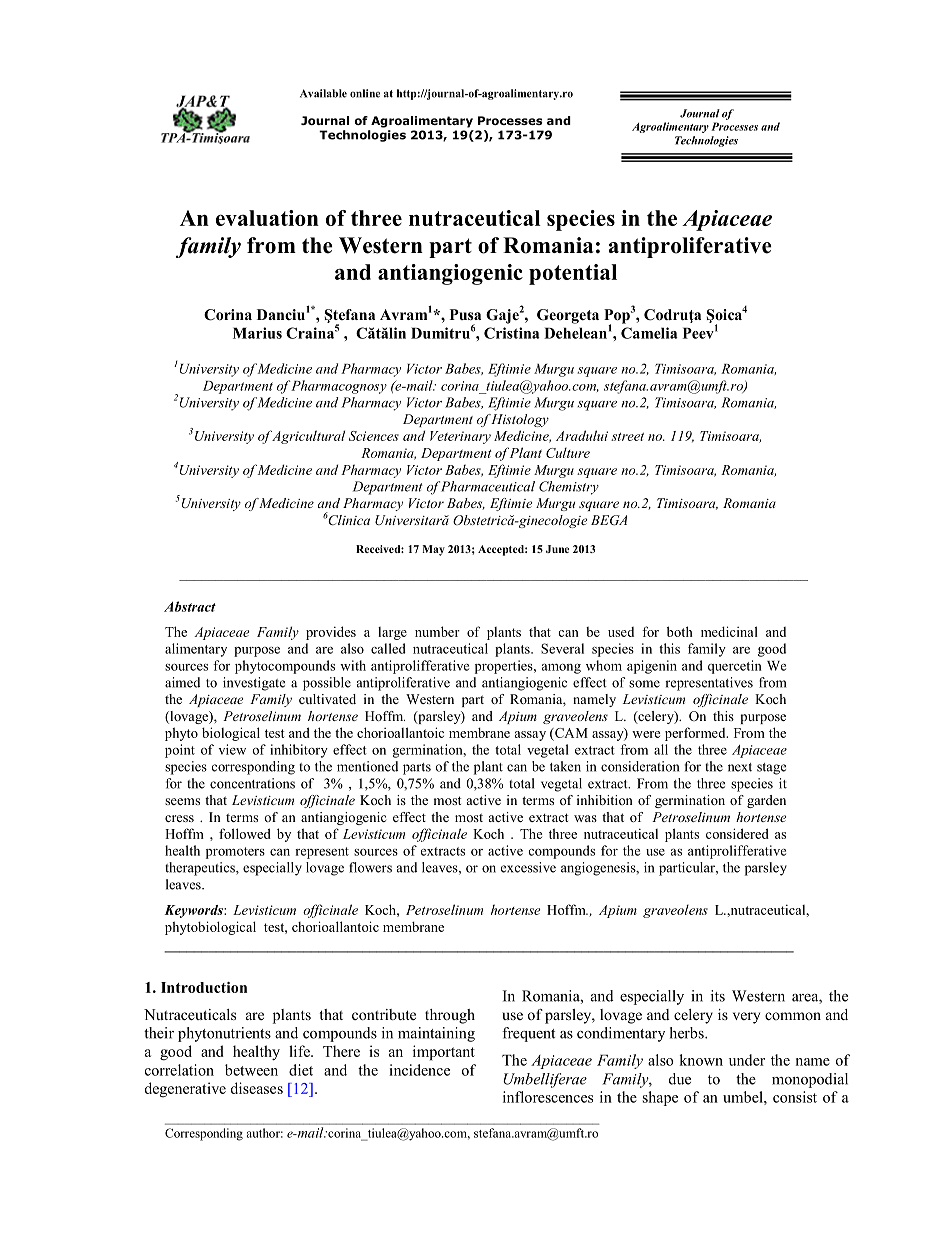 The width and height of the image is (952, 1233). What do you see at coordinates (437, 631) in the image?
I see `number` at bounding box center [437, 631].
